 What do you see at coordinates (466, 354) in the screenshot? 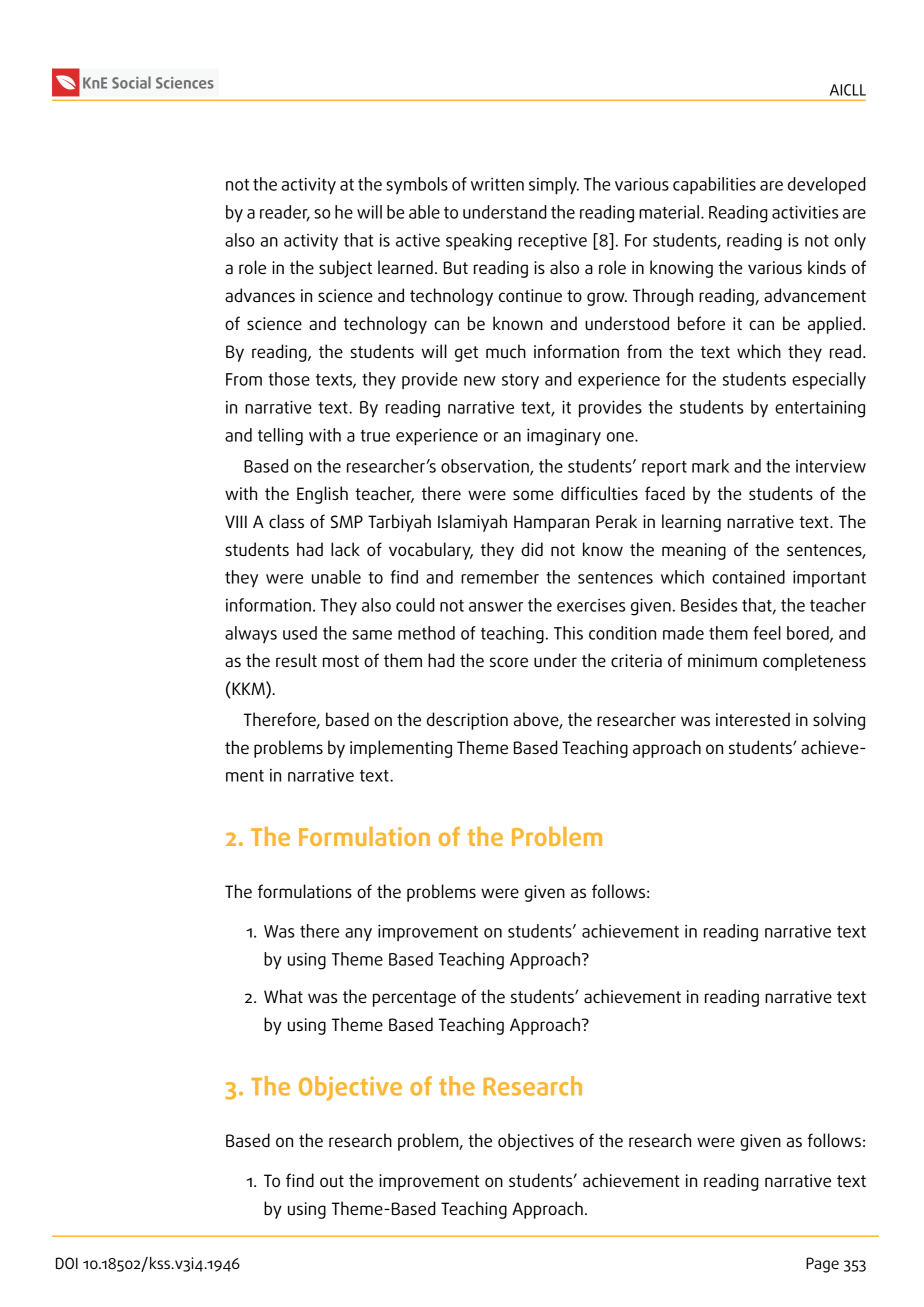
I see `get` at bounding box center [466, 354].
